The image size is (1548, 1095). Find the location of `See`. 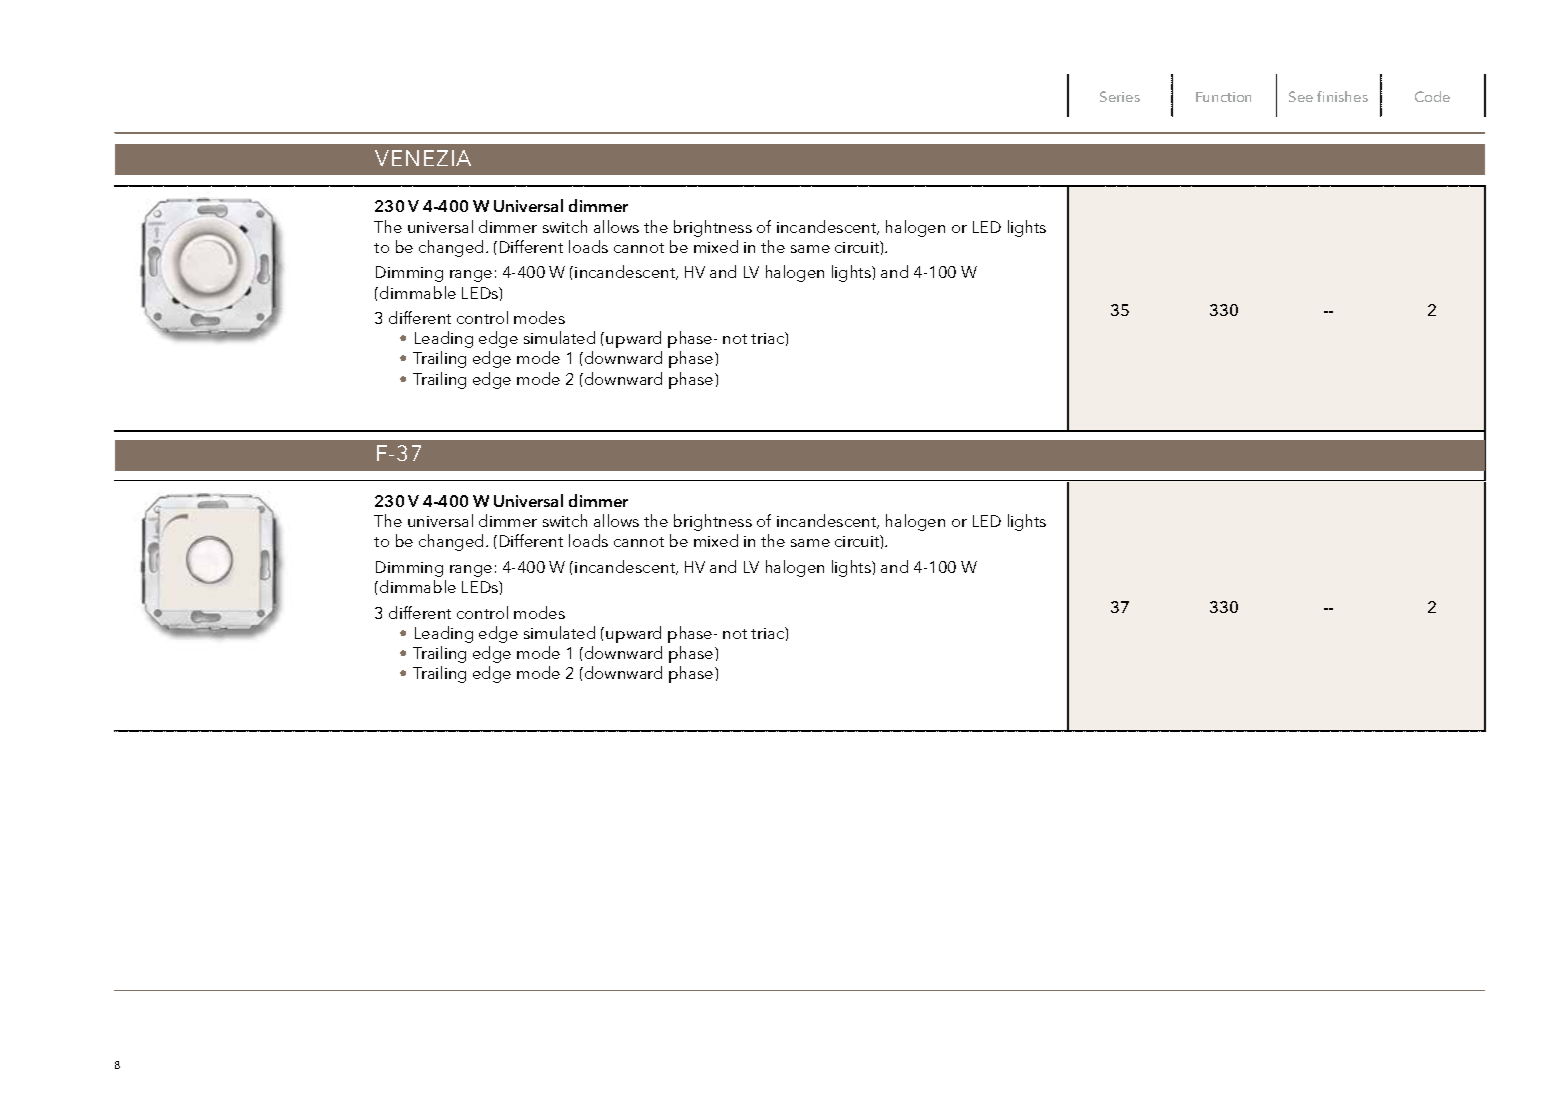

See is located at coordinates (1301, 96).
